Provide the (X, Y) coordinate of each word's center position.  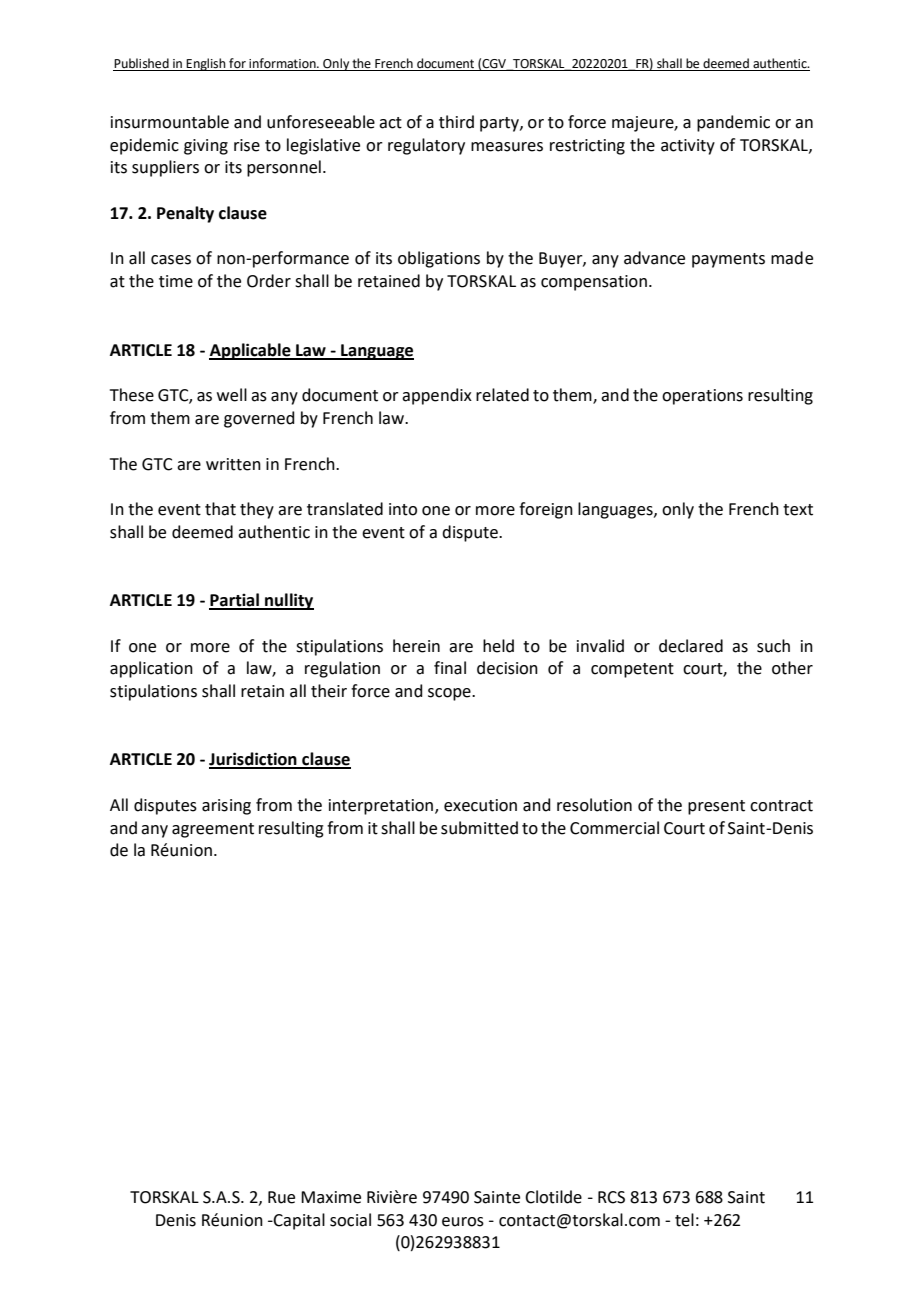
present (716, 807)
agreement (213, 830)
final (450, 668)
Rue (281, 1197)
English (206, 64)
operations (702, 397)
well (232, 395)
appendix (437, 396)
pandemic (733, 123)
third (456, 122)
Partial (235, 601)
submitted (479, 828)
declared (691, 646)
